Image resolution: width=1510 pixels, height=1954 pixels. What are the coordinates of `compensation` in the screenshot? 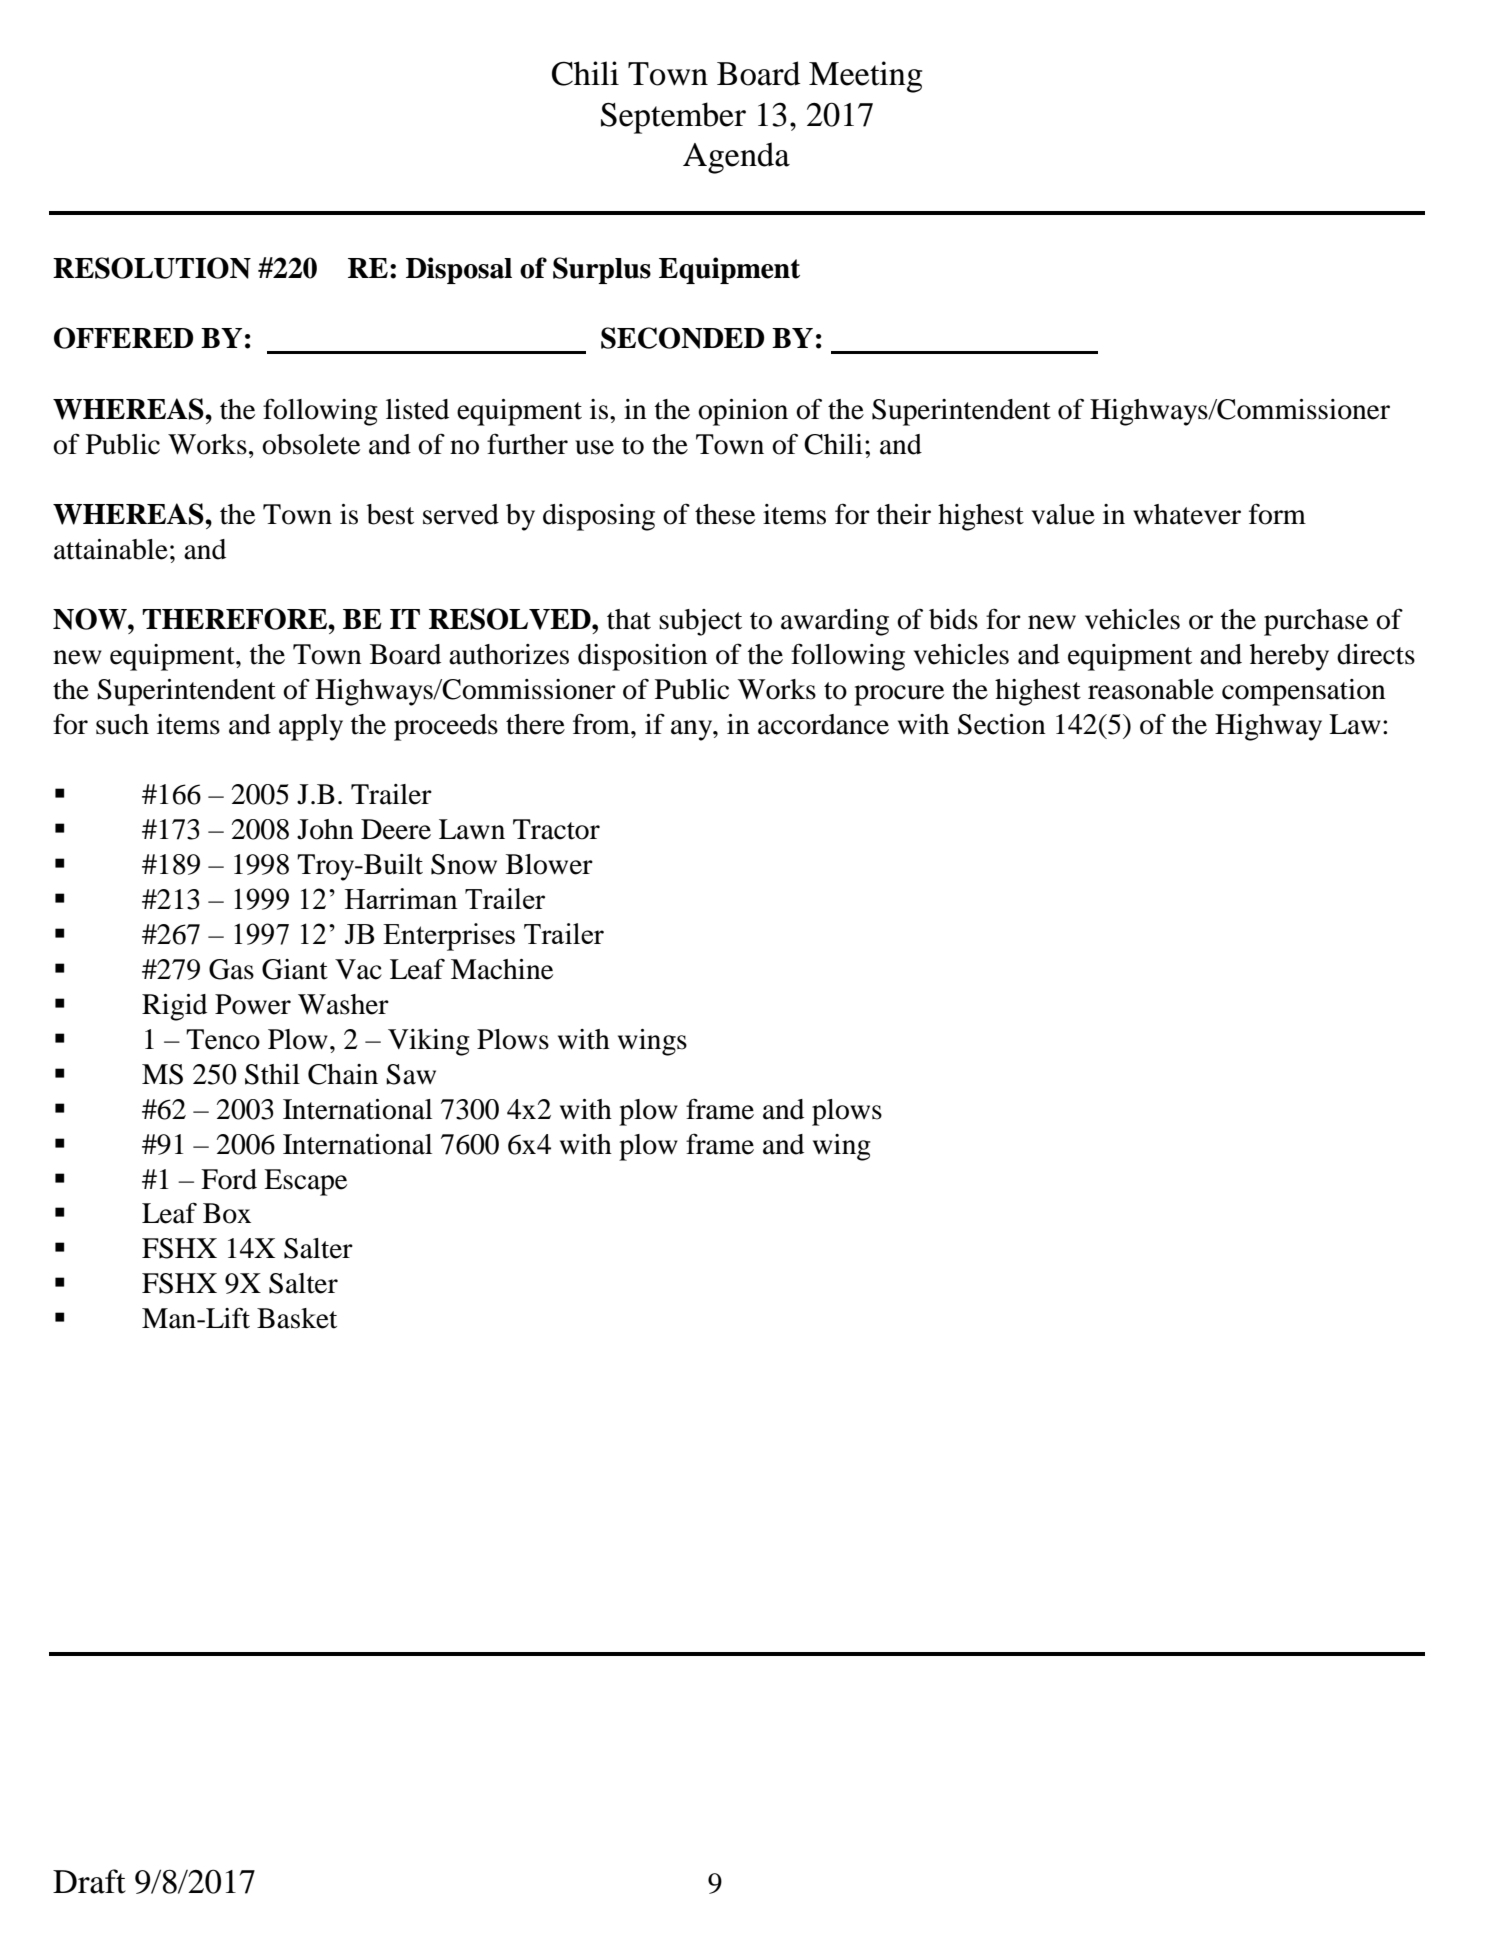 It's located at (1304, 692).
